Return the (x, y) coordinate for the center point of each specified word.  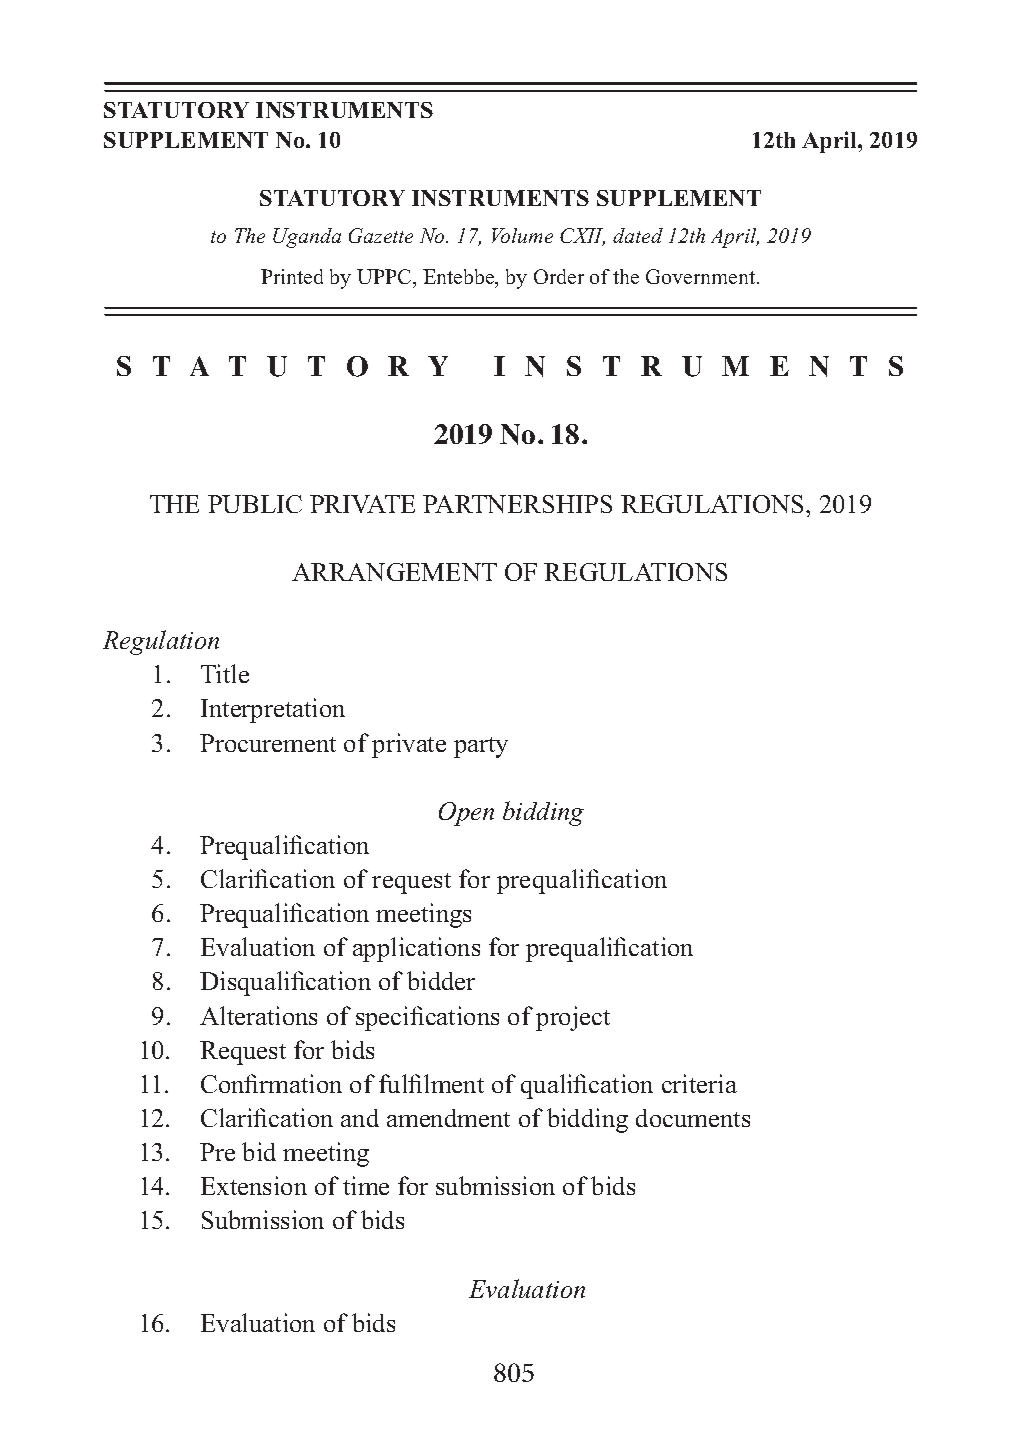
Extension (254, 1185)
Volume (522, 235)
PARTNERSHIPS (517, 504)
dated (638, 235)
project (573, 1018)
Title (225, 673)
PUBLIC (255, 504)
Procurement (268, 743)
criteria (699, 1083)
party (481, 747)
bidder (441, 980)
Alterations (258, 1015)
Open (466, 814)
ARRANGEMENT (394, 572)
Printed (292, 276)
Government (702, 276)
